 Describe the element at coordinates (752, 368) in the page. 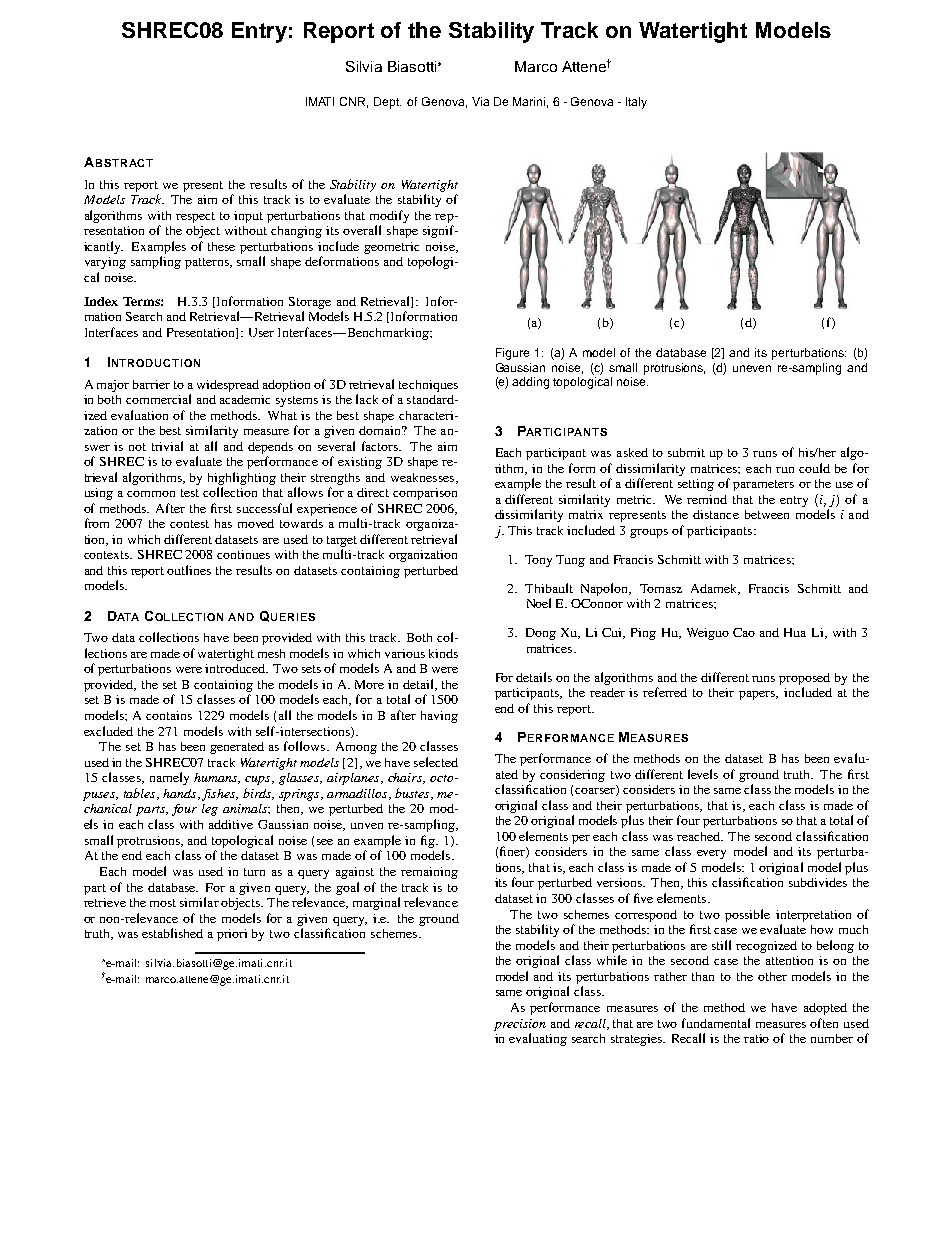

I see `uneven` at that location.
